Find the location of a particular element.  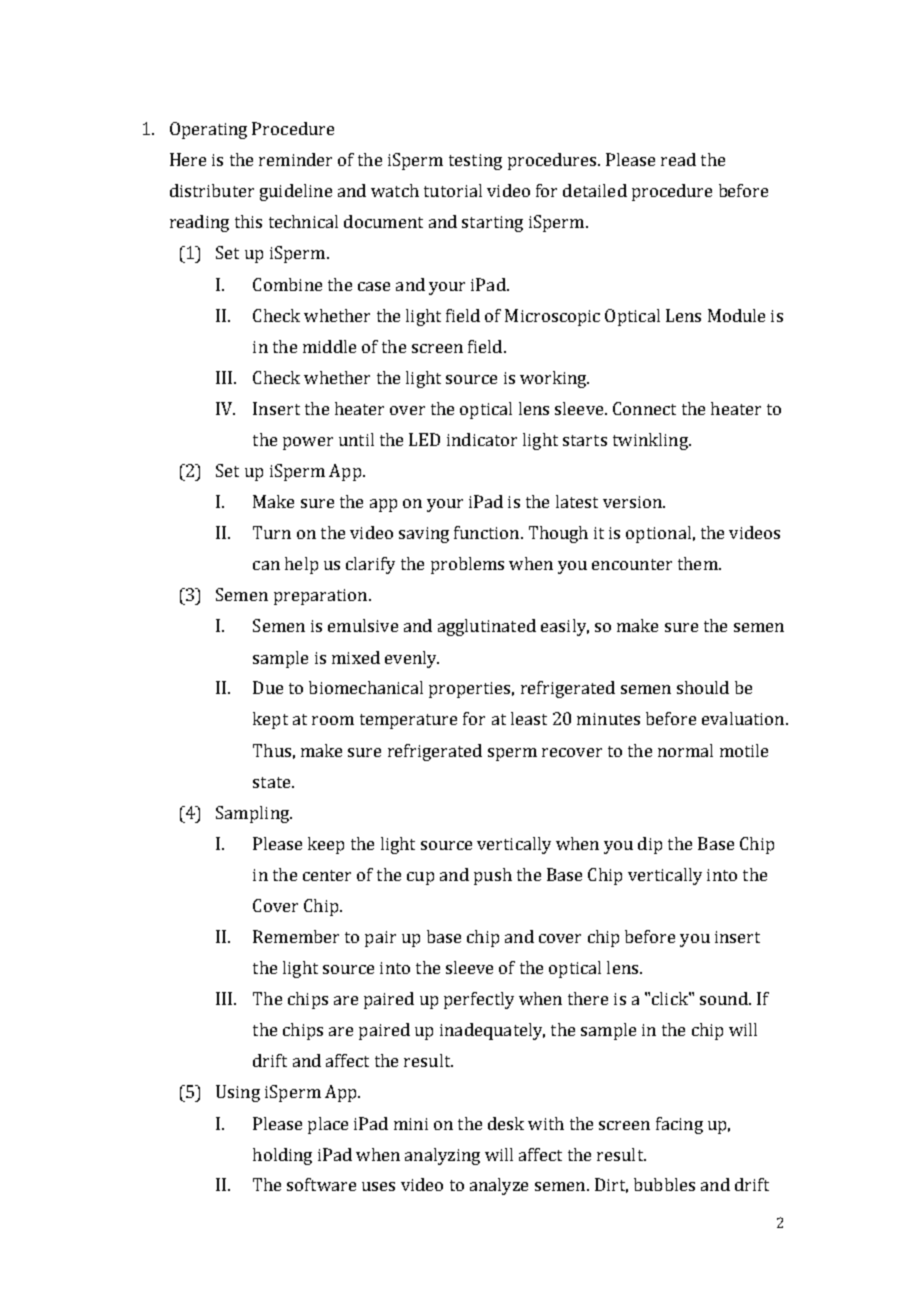

facing is located at coordinates (679, 1125).
